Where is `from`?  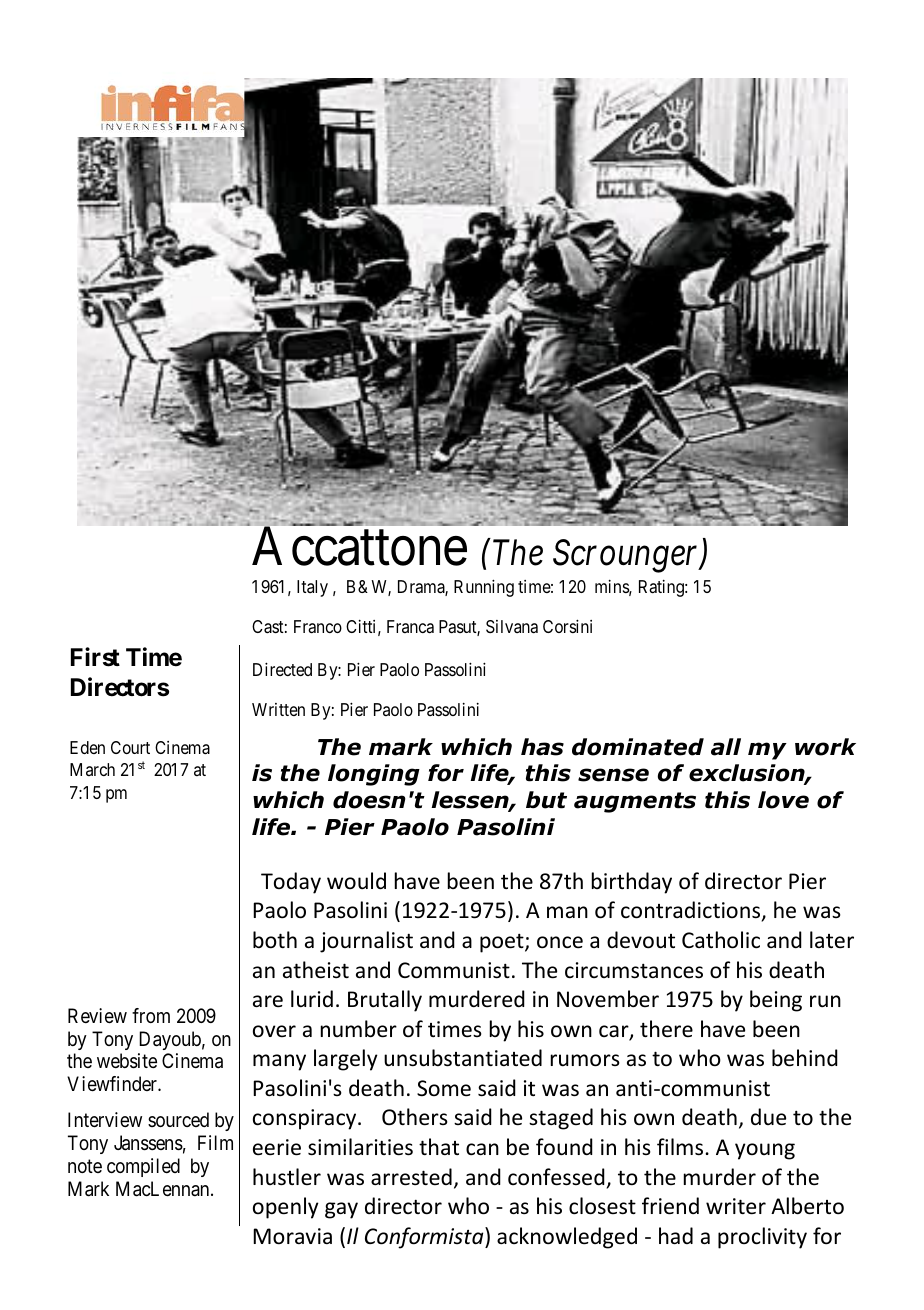
from is located at coordinates (151, 1015).
